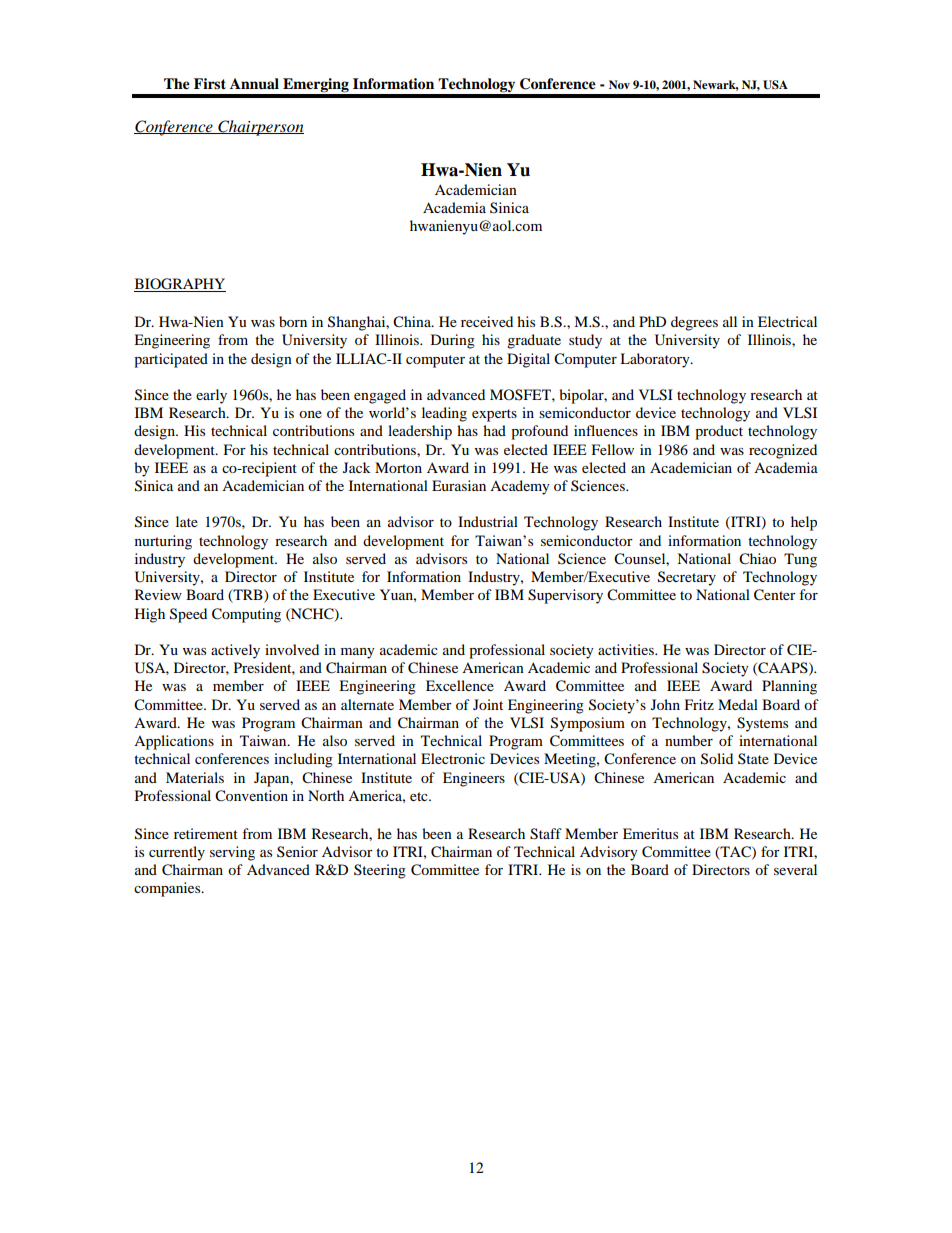 The height and width of the document is (1233, 952). What do you see at coordinates (246, 615) in the document?
I see `Computing` at bounding box center [246, 615].
